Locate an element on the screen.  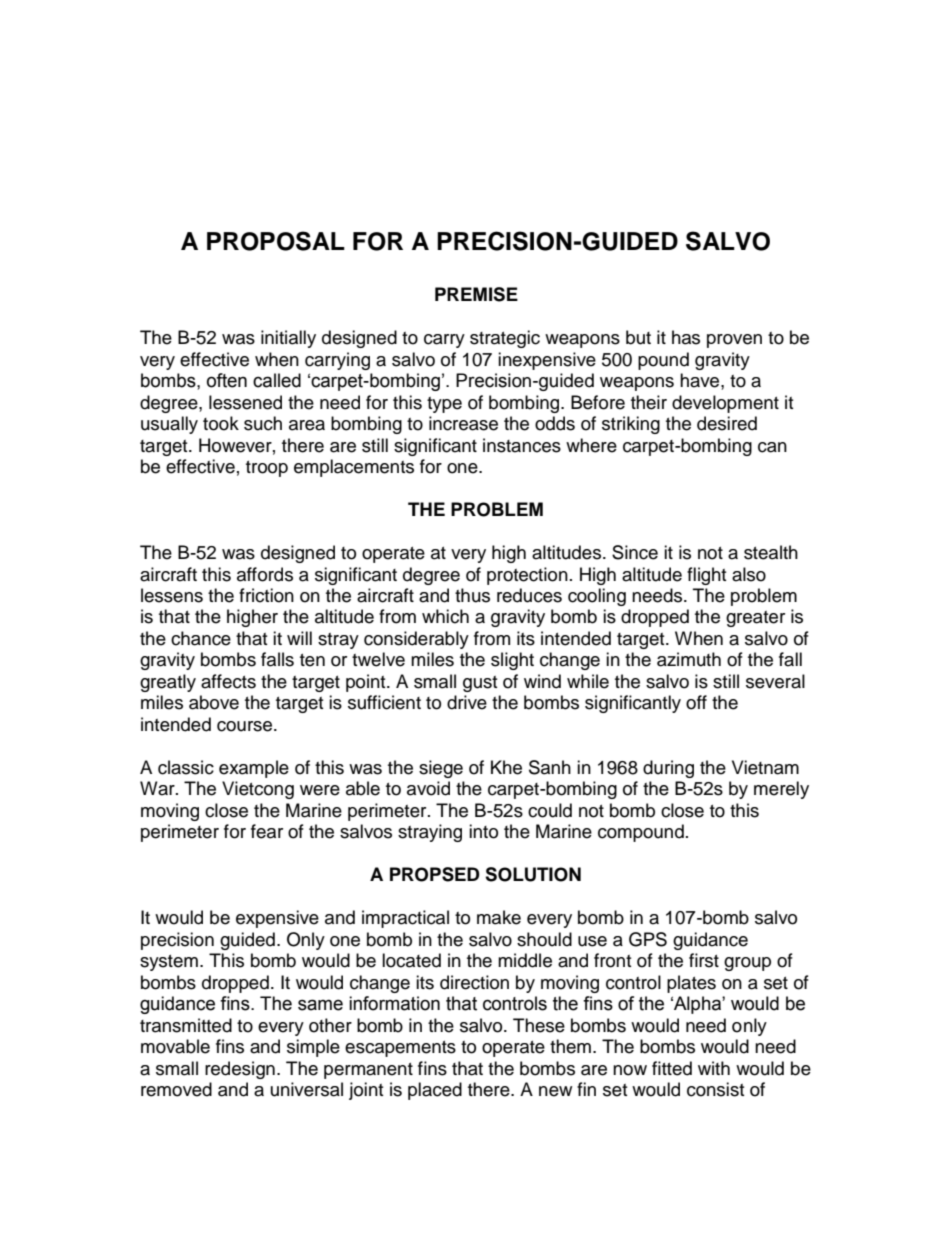
fear is located at coordinates (267, 831).
